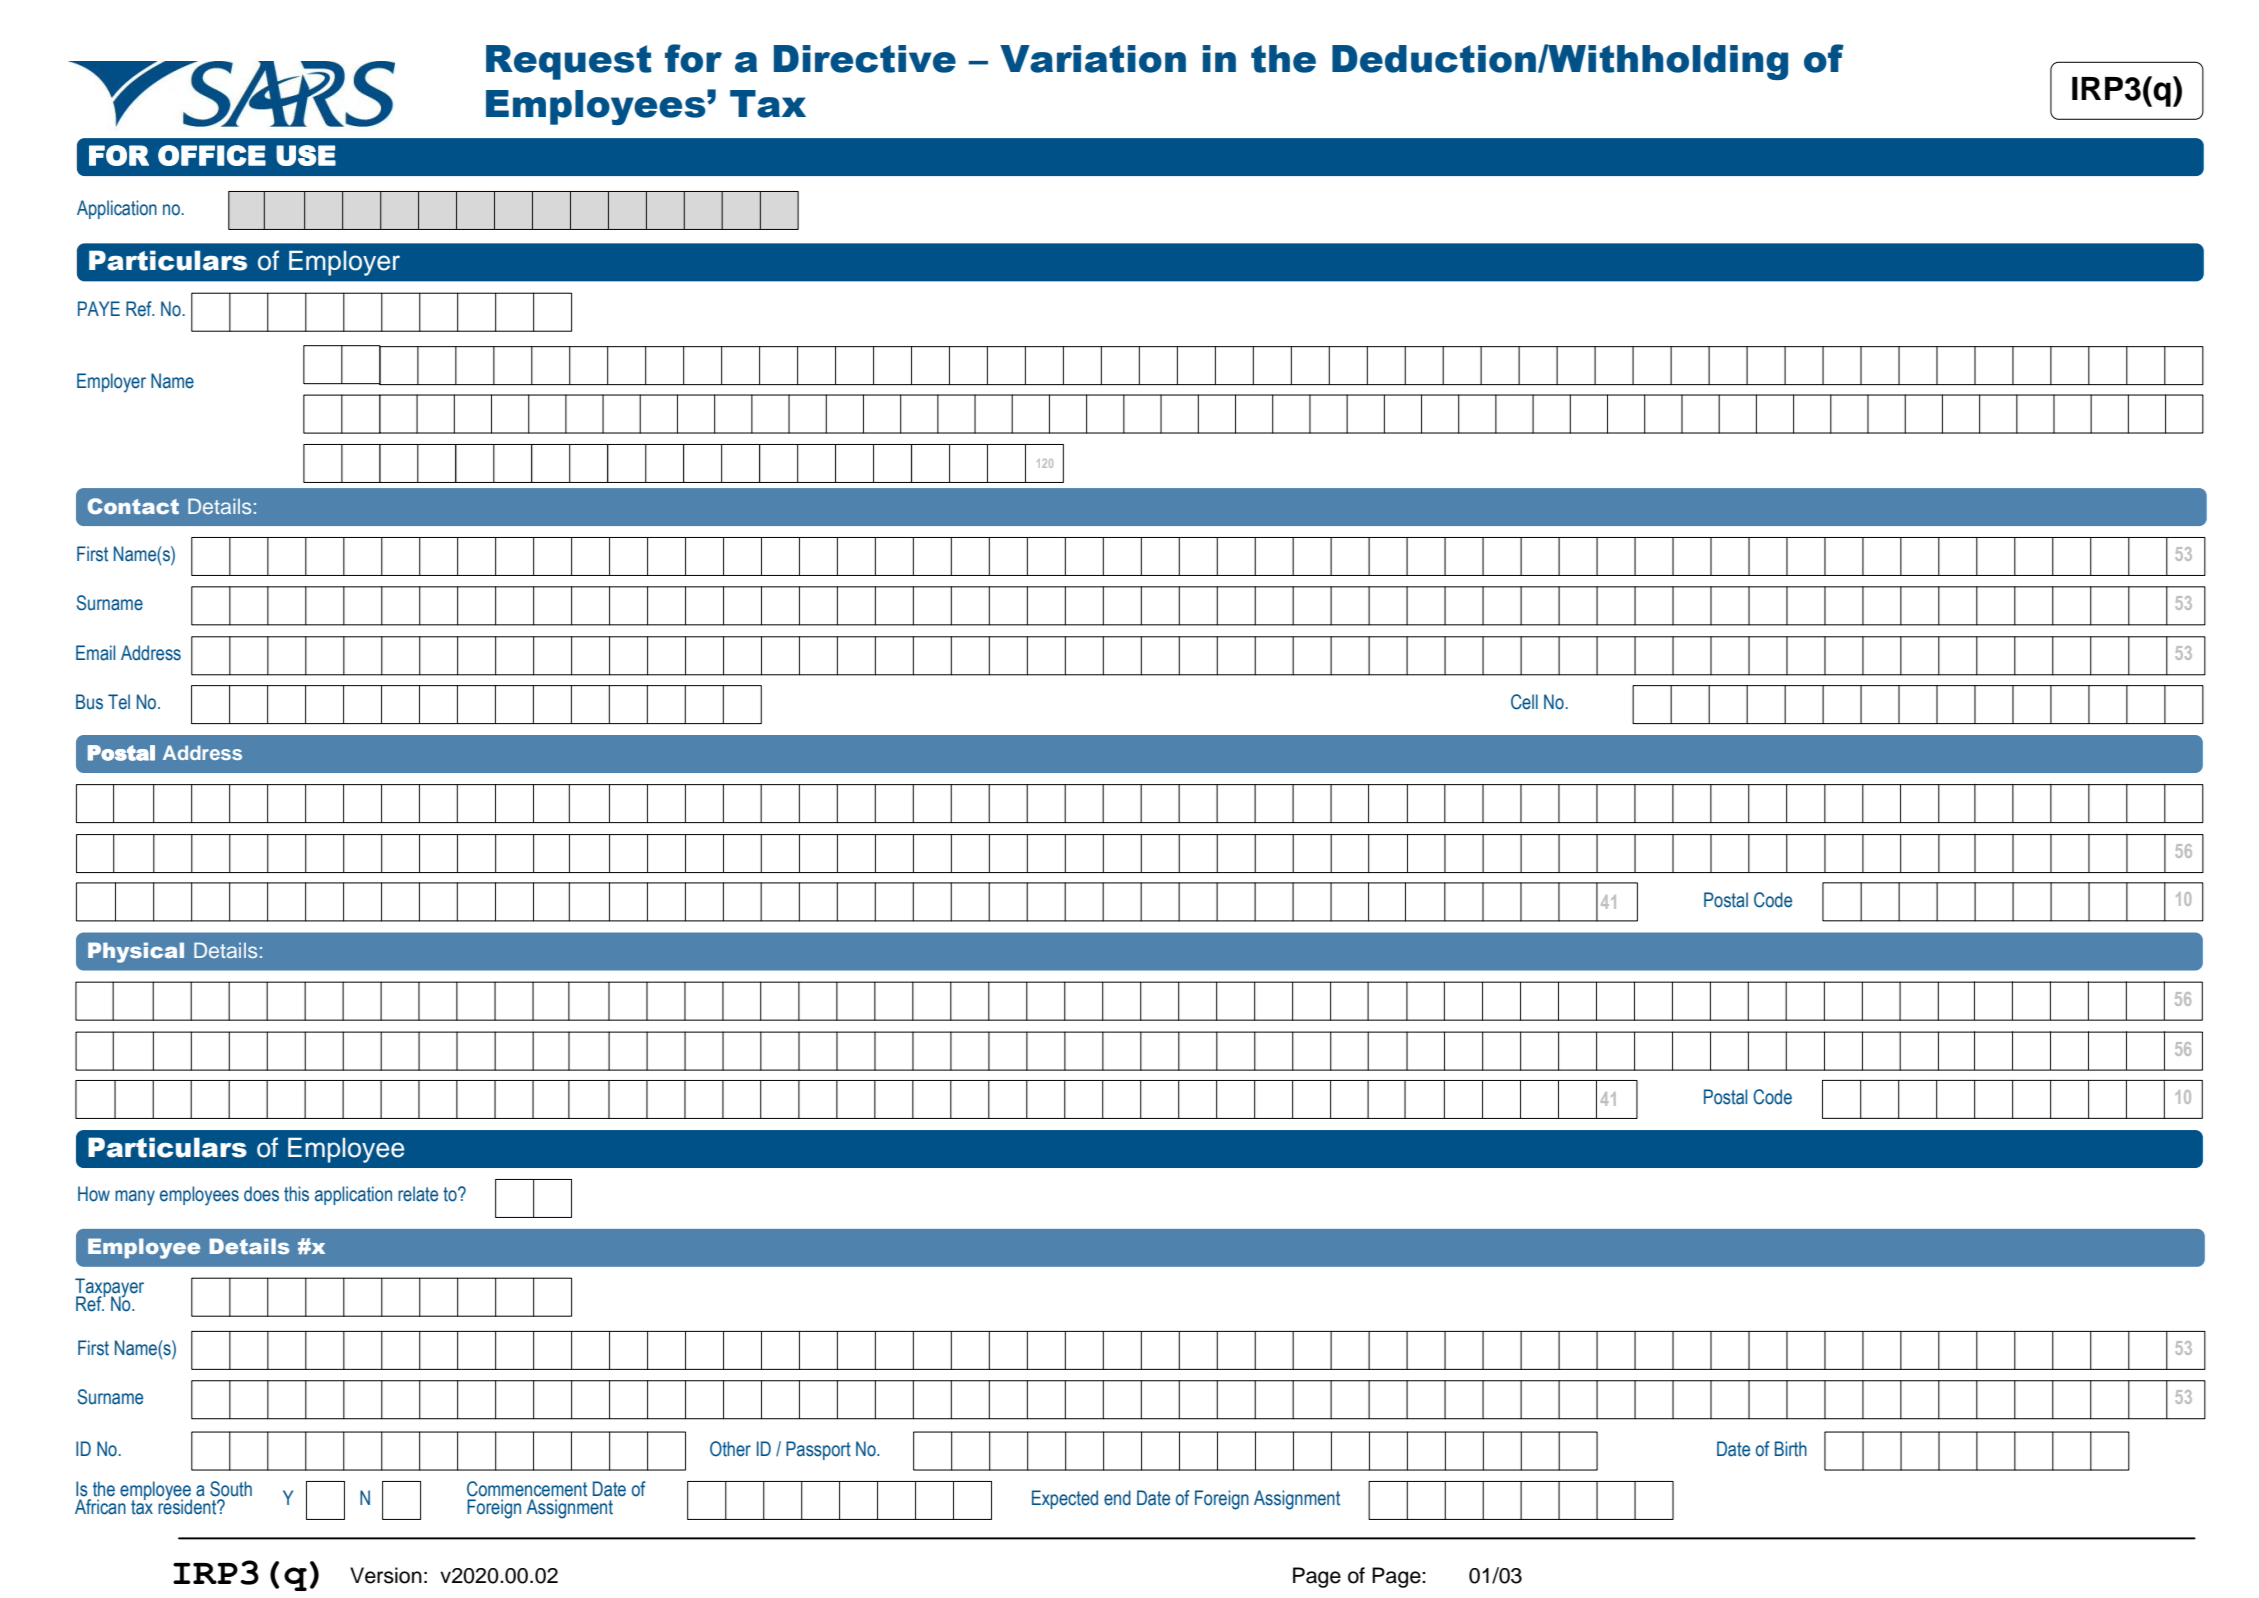 This screenshot has height=1598, width=2259. Describe the element at coordinates (1065, 1499) in the screenshot. I see `Expected` at that location.
